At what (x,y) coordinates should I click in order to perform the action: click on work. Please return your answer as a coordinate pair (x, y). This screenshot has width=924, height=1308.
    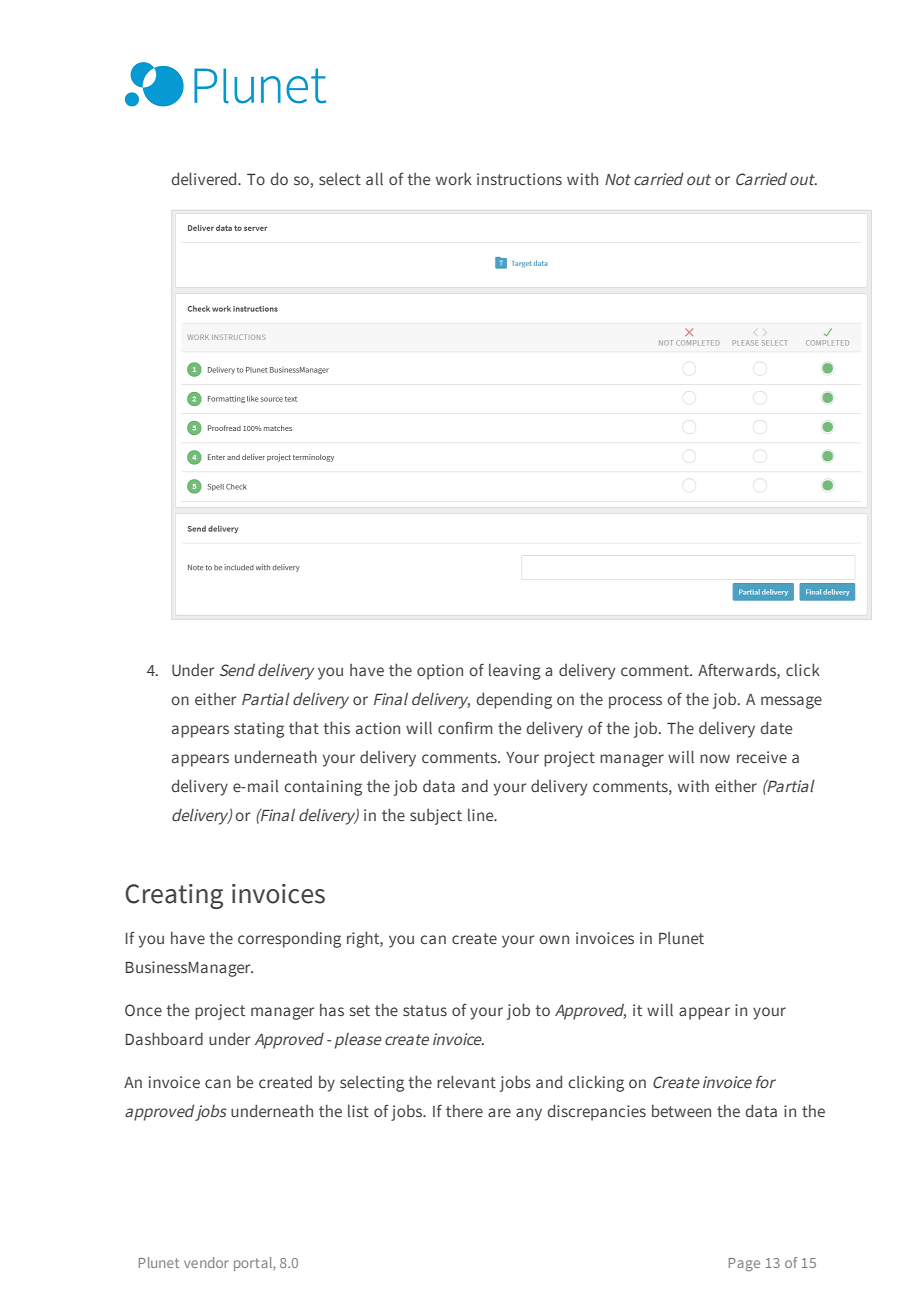
    Looking at the image, I should click on (454, 178).
